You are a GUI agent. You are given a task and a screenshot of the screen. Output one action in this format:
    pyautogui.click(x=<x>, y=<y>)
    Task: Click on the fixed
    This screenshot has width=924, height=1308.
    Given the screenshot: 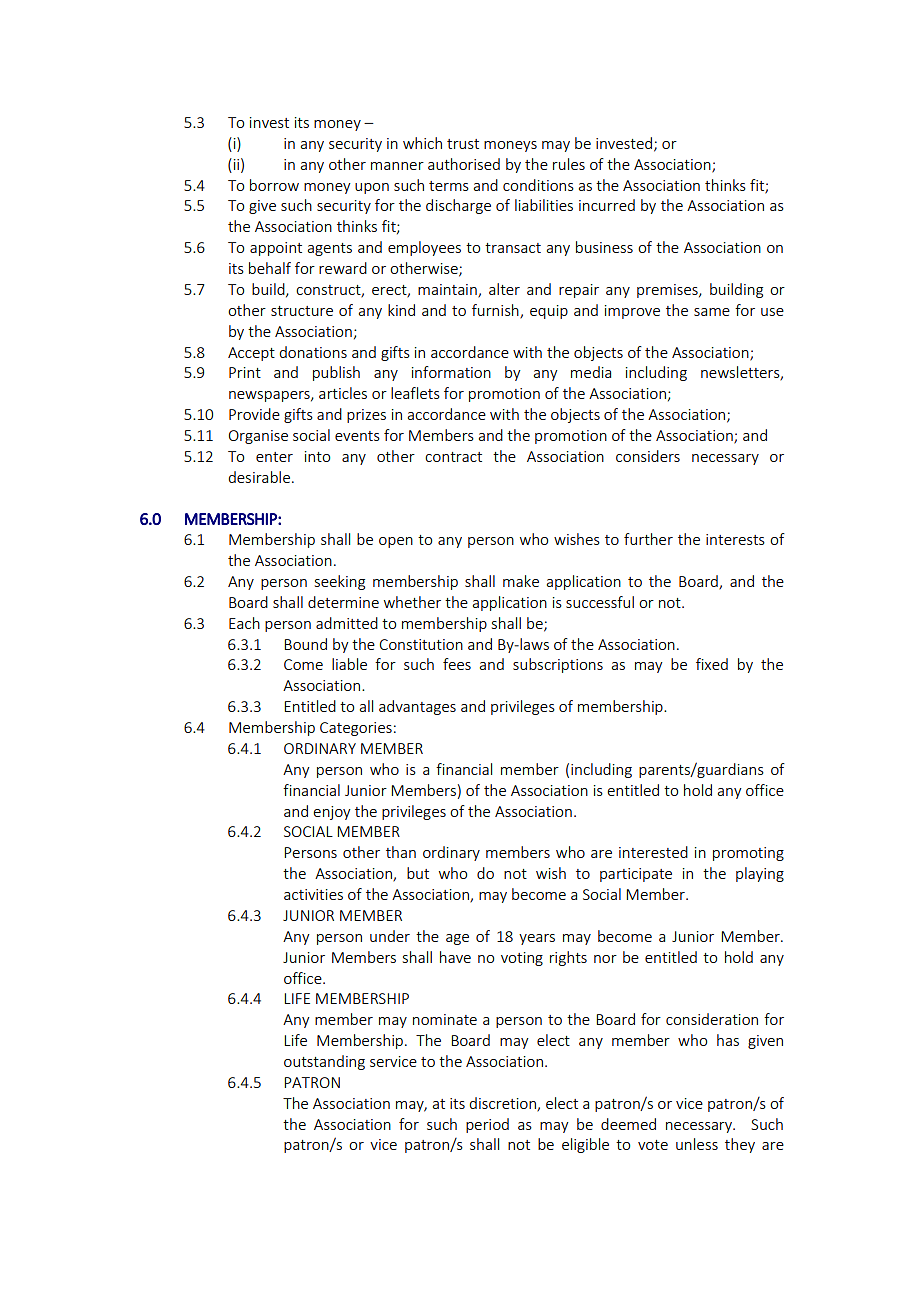 What is the action you would take?
    pyautogui.click(x=712, y=664)
